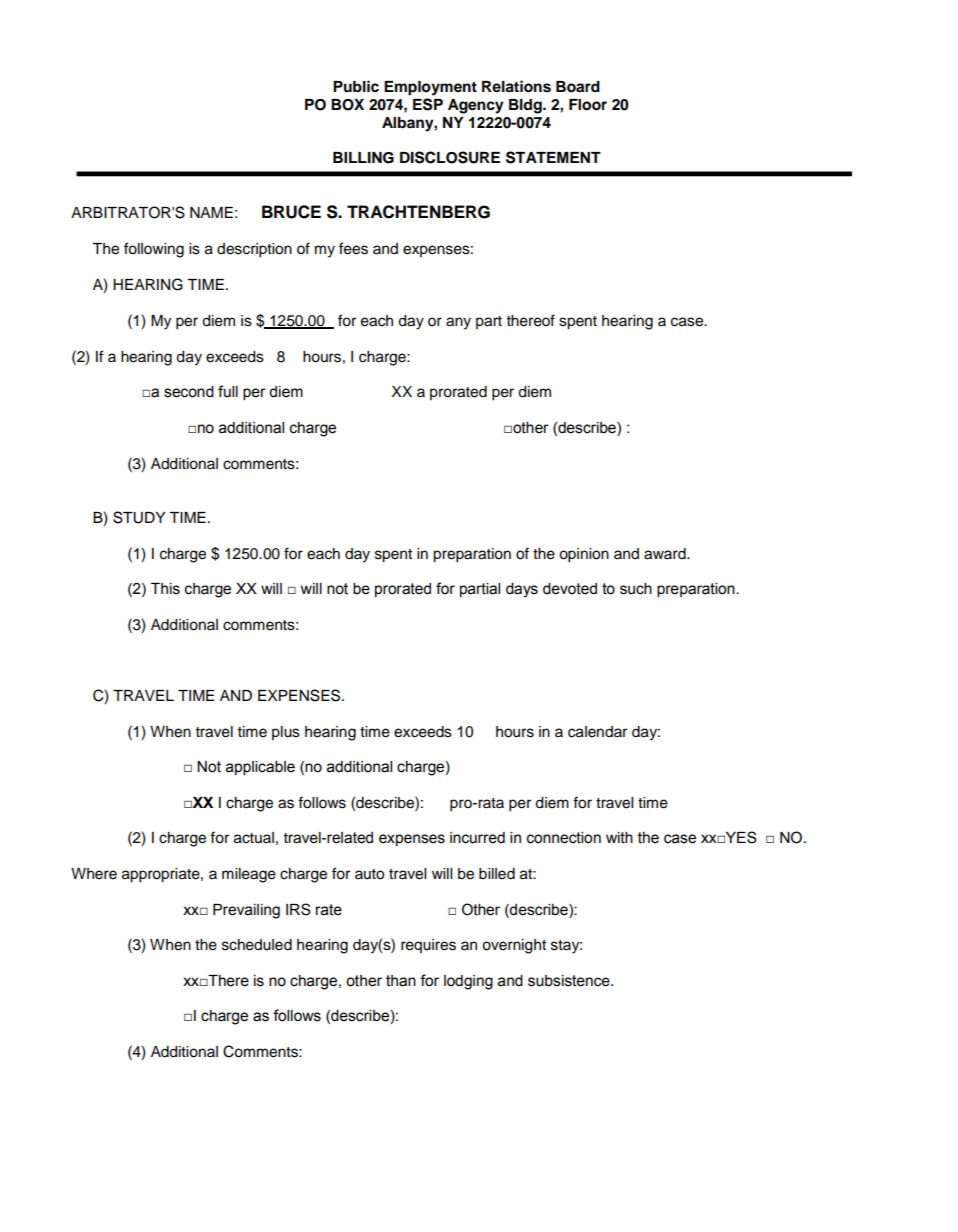 The image size is (958, 1232). I want to click on plus, so click(286, 733).
